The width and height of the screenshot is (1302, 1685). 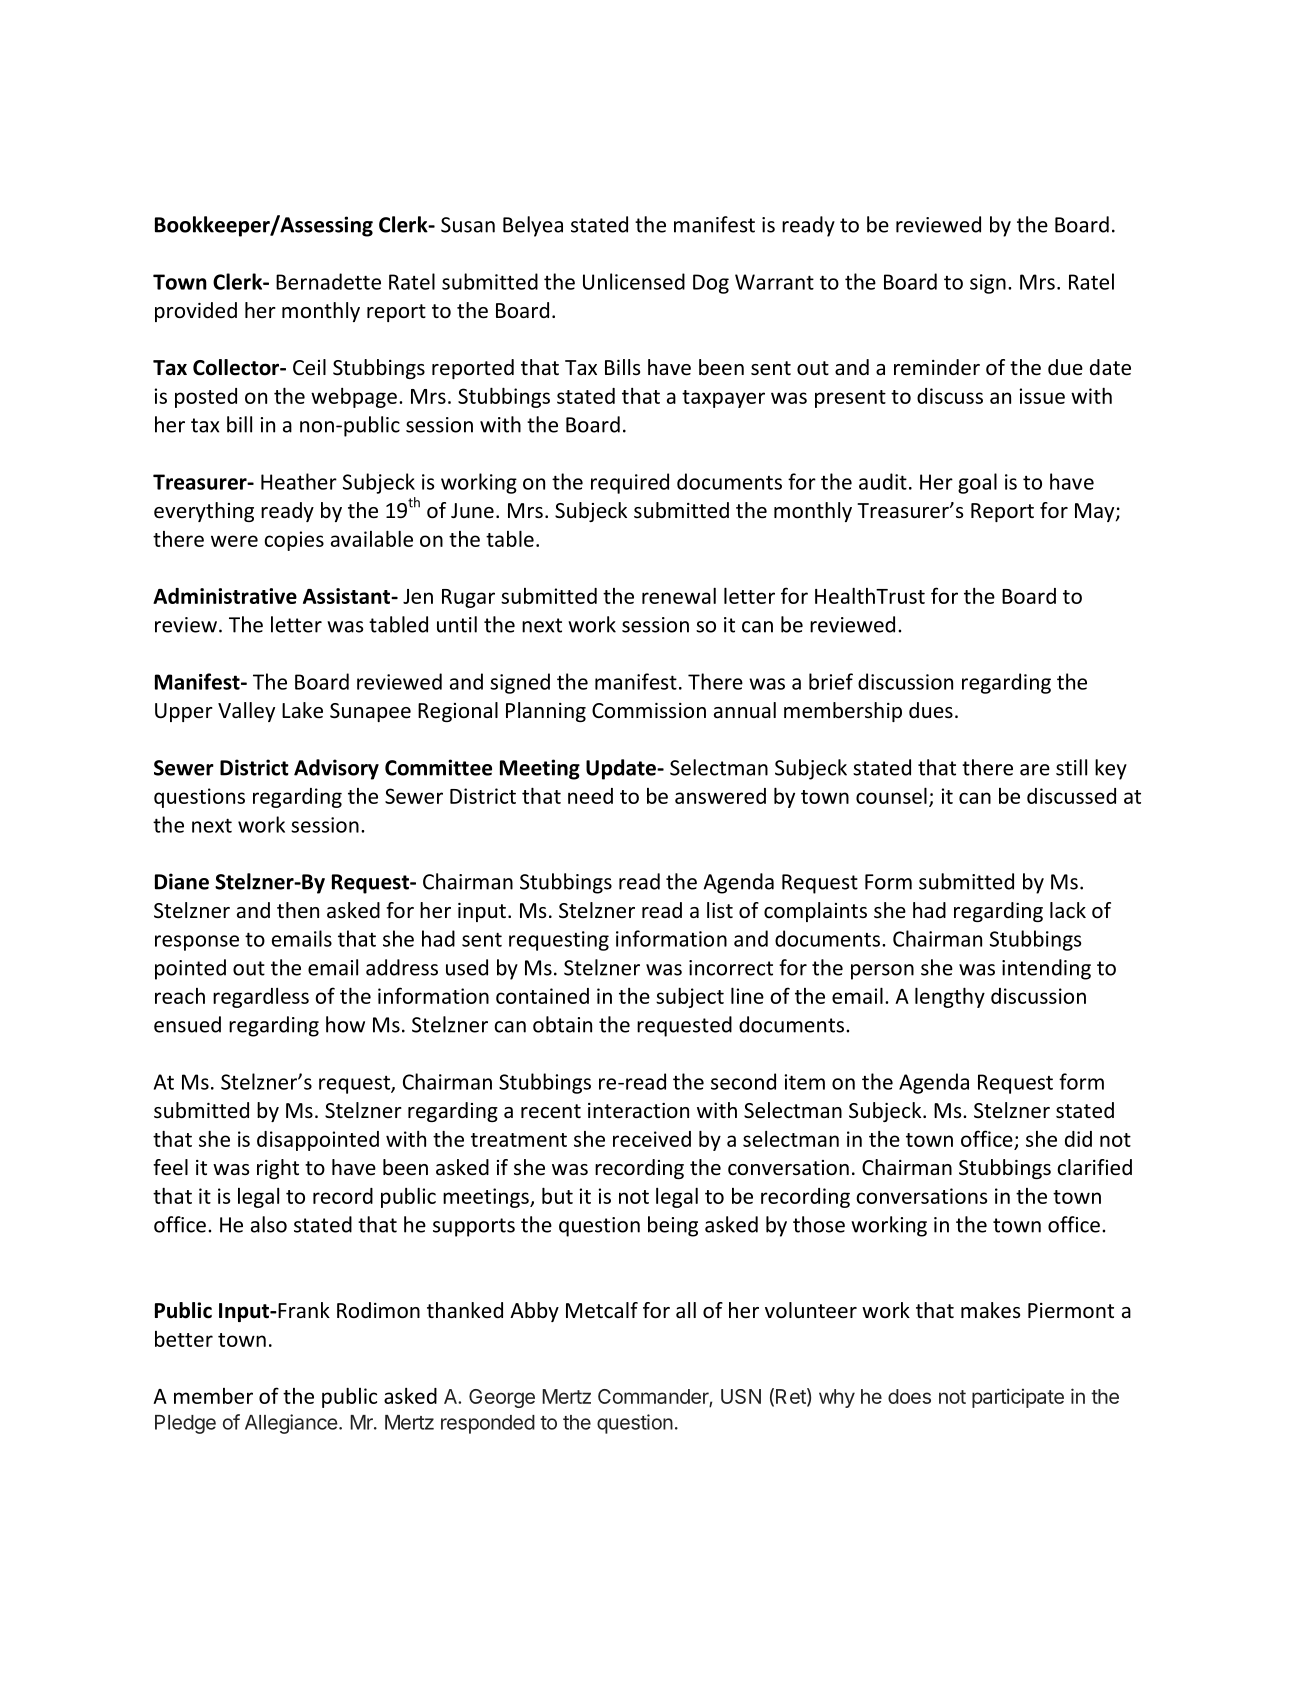 I want to click on reminder, so click(x=937, y=367).
